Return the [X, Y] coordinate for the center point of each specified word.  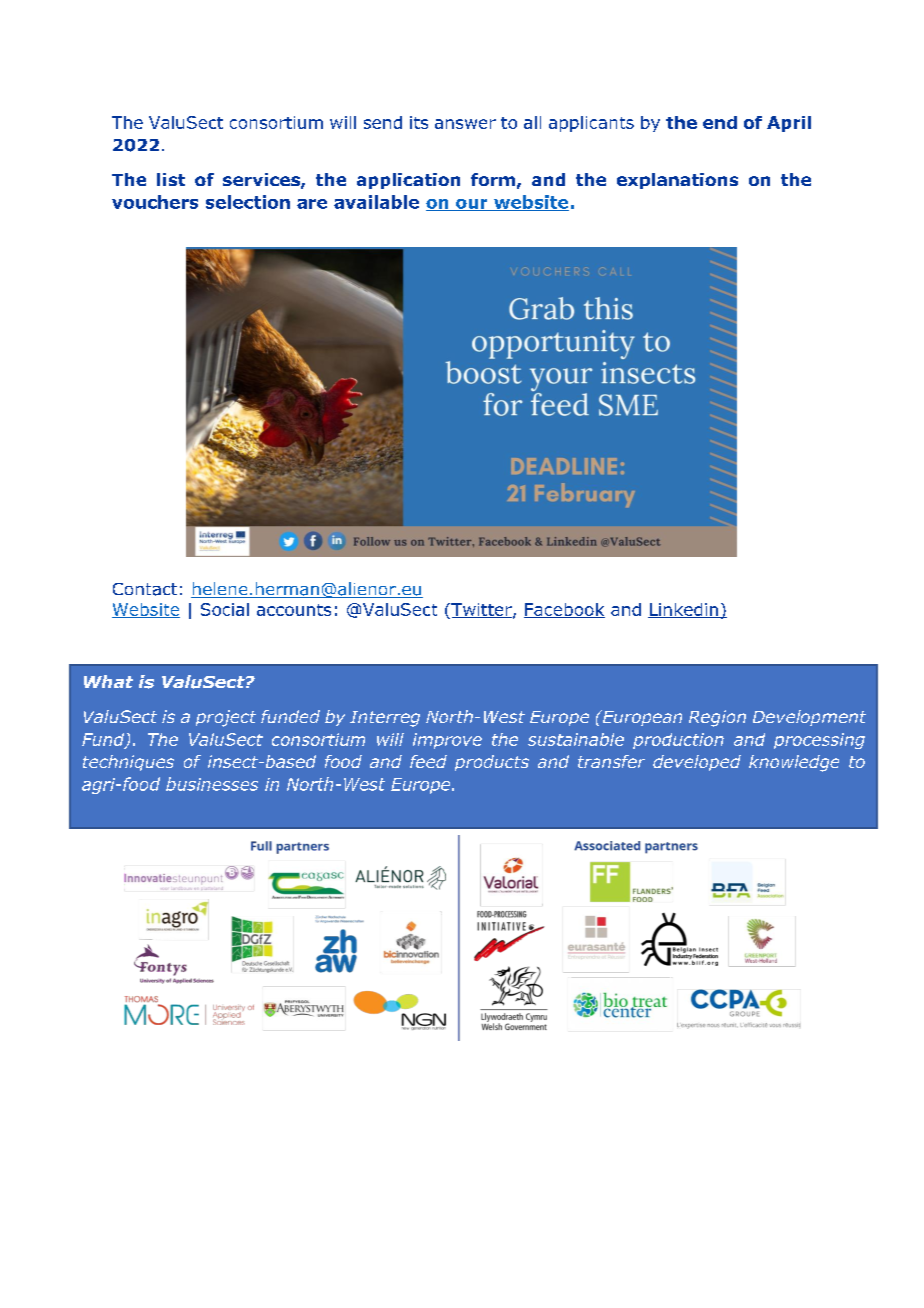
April [789, 124]
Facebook [564, 610]
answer [465, 124]
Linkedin [684, 610]
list [171, 179]
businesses [212, 784]
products [492, 763]
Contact [145, 589]
